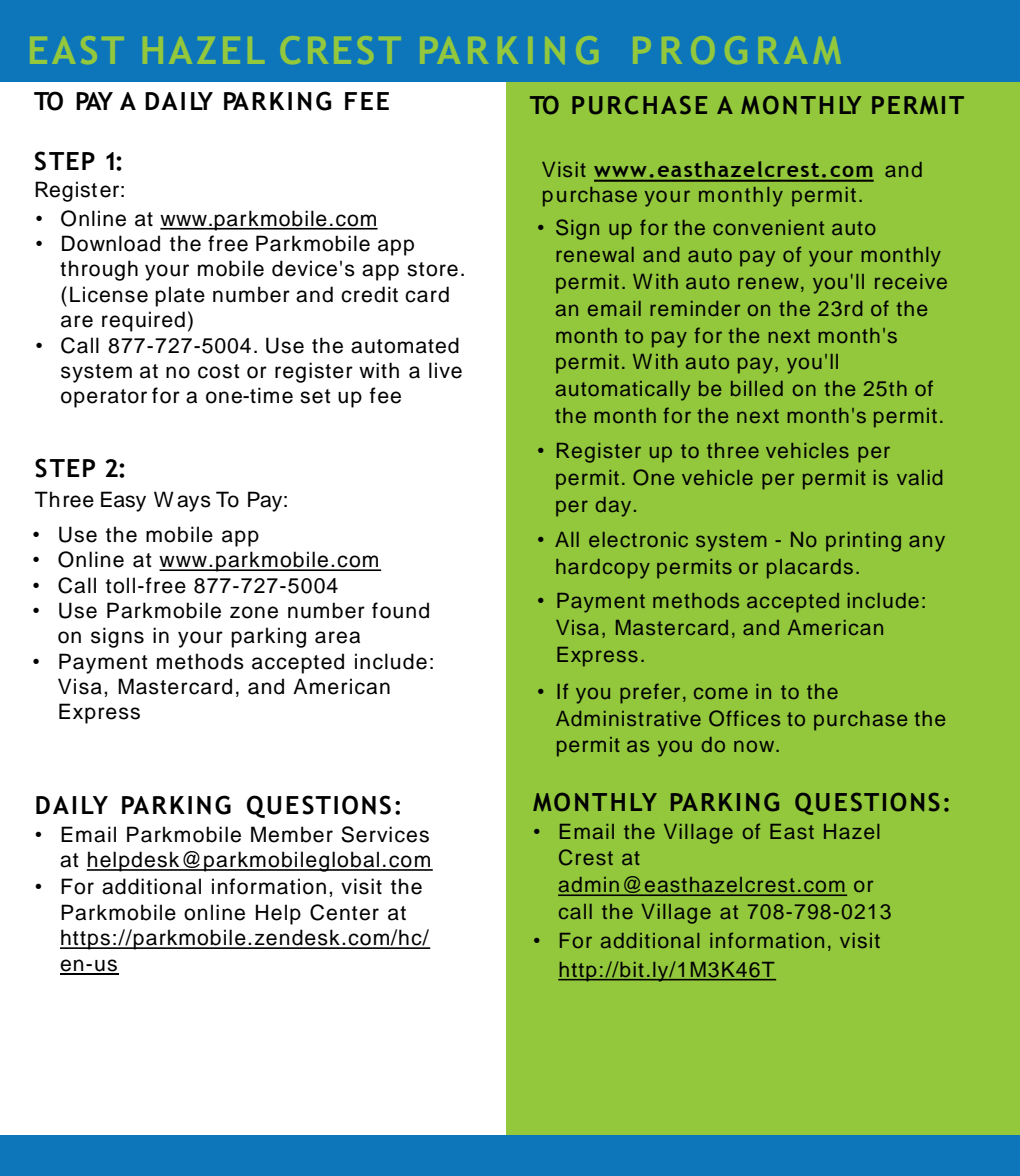  Describe the element at coordinates (755, 746) in the screenshot. I see `now` at that location.
